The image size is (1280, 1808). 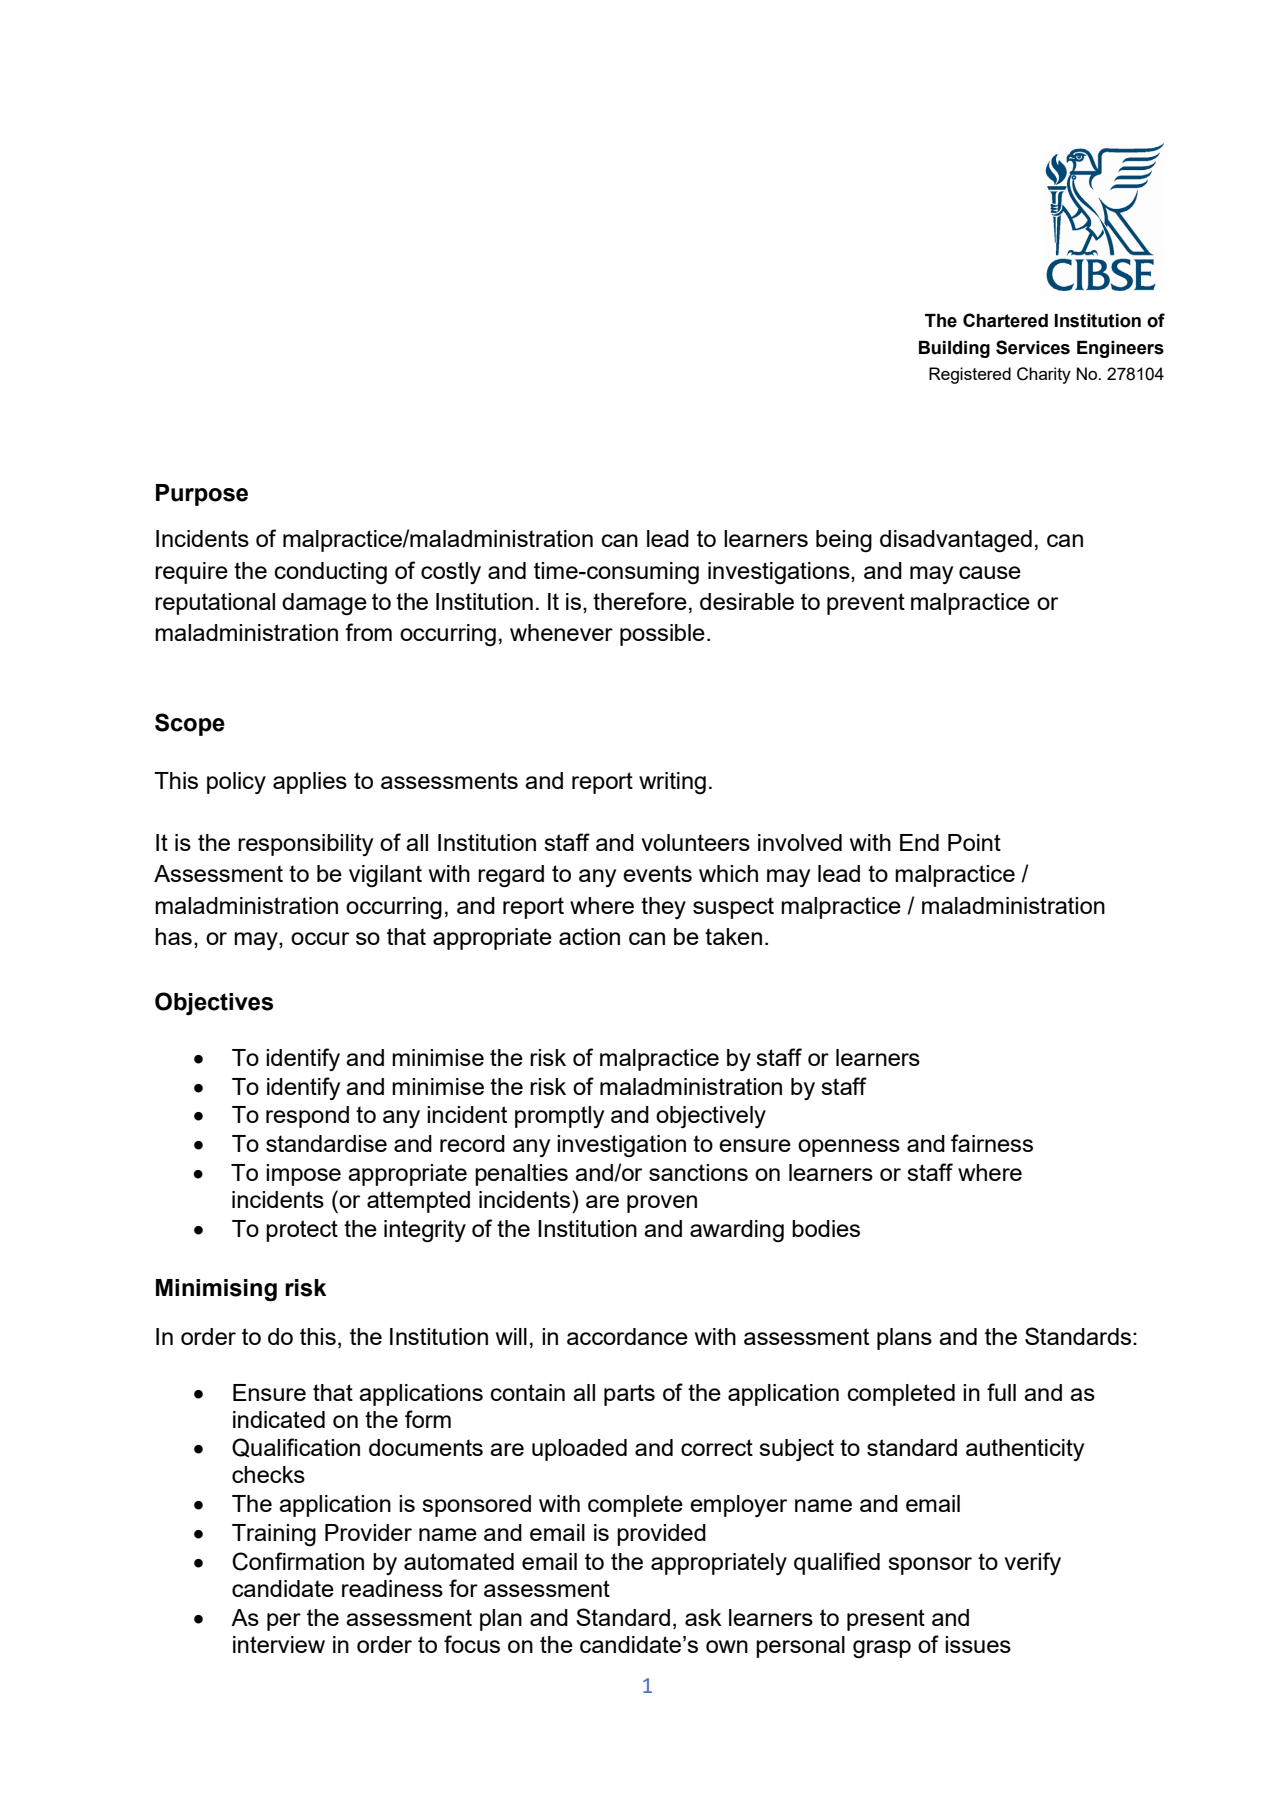 I want to click on Services, so click(x=1033, y=347).
